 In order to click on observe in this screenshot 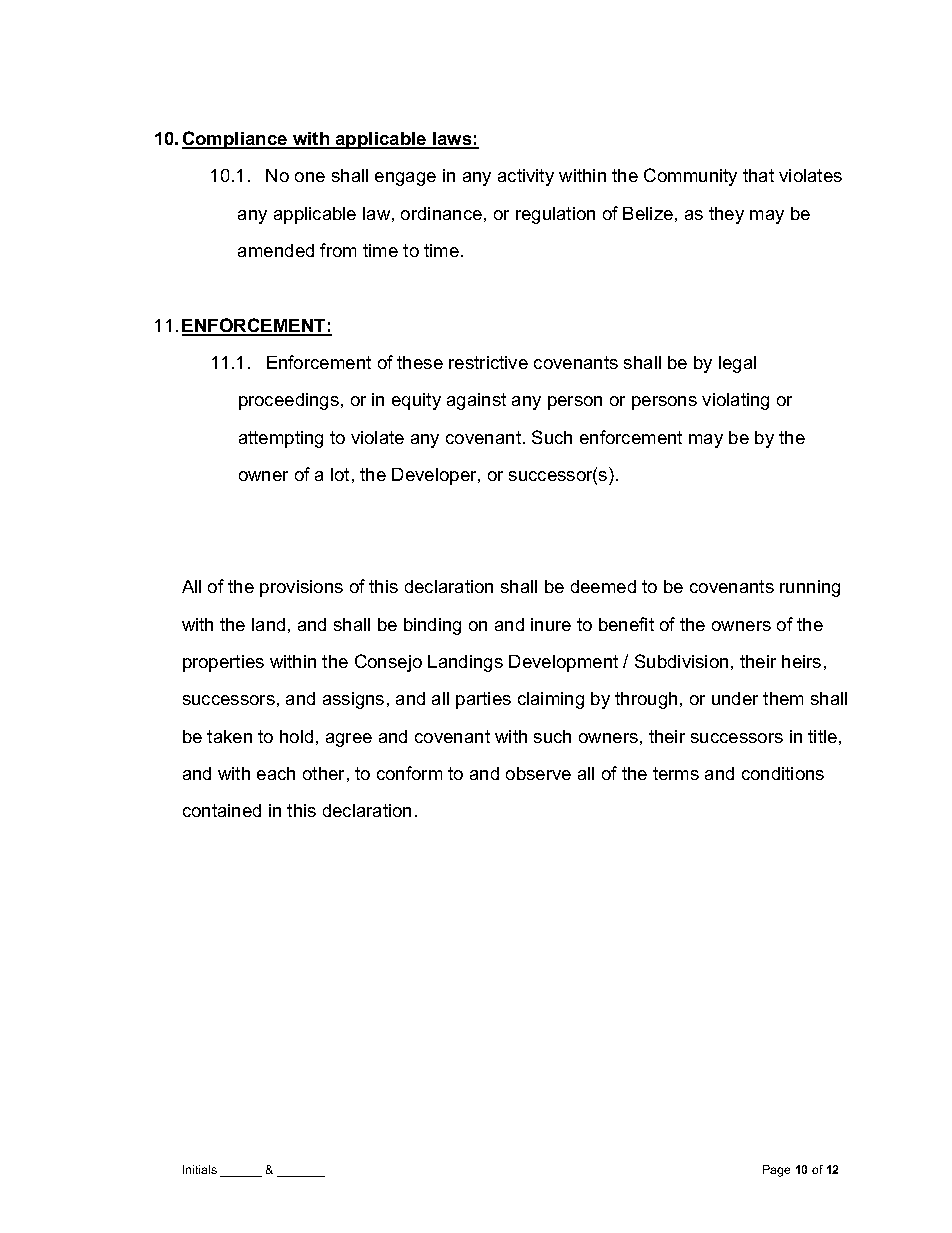, I will do `click(538, 773)`.
